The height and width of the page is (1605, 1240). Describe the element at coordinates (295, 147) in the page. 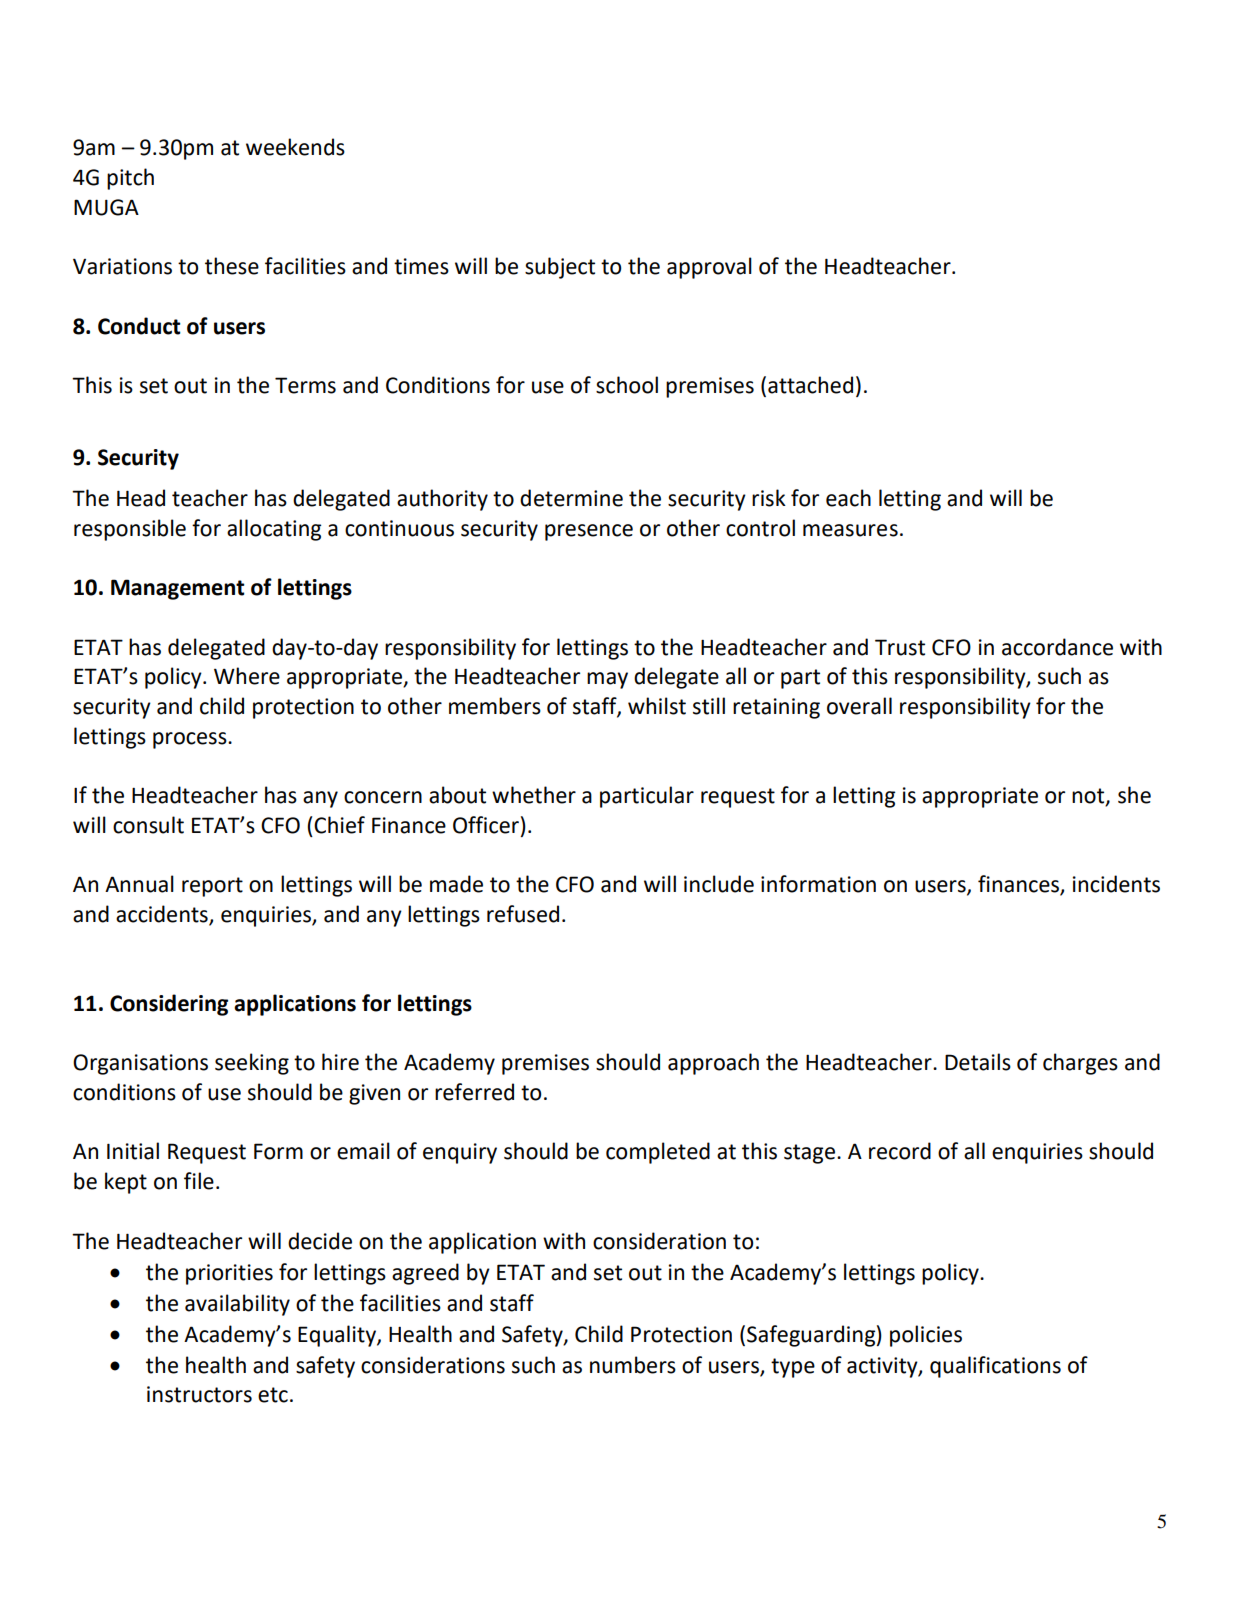

I see `weekends` at that location.
